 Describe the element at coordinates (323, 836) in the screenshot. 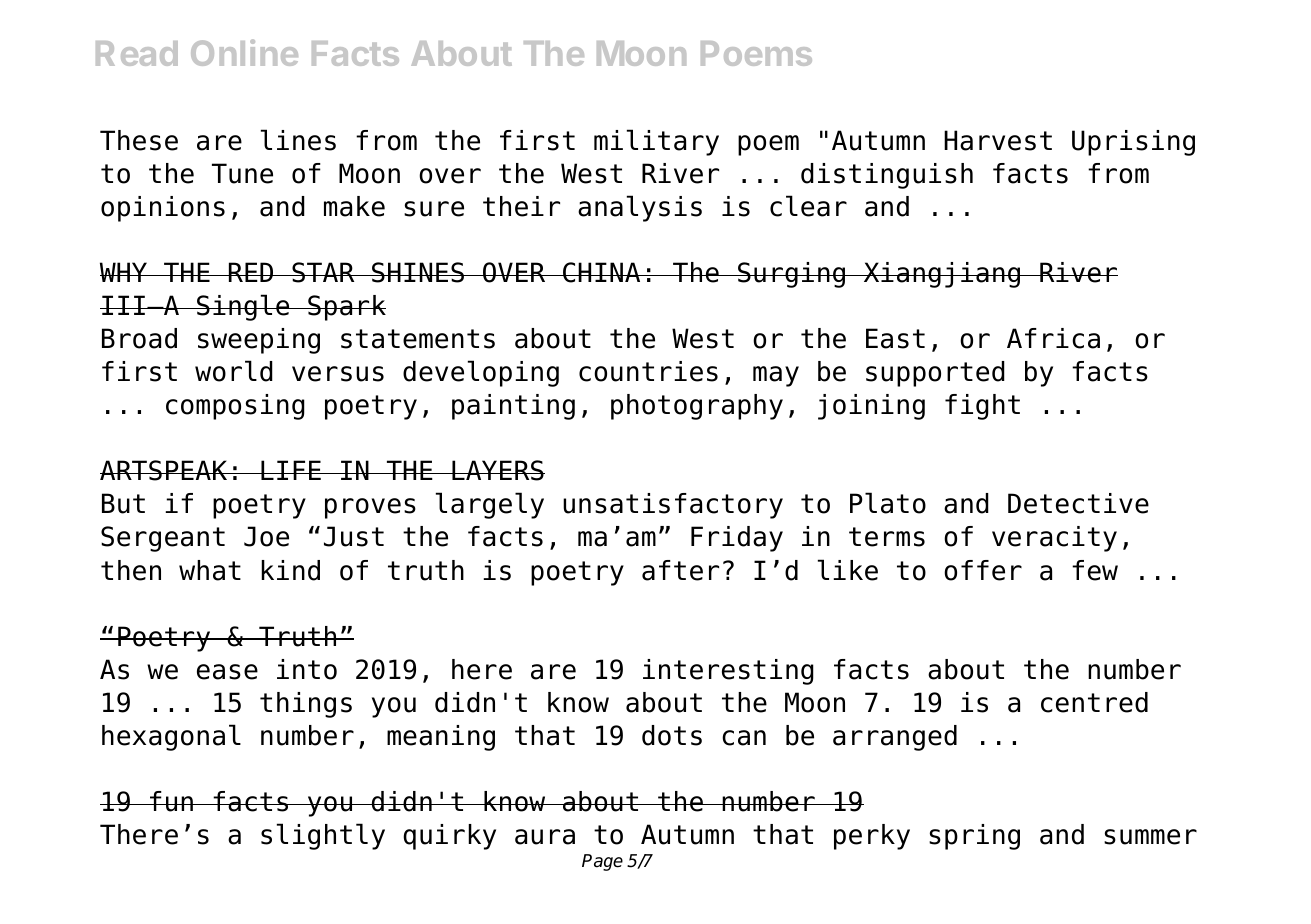

I see `slightly` at that location.
